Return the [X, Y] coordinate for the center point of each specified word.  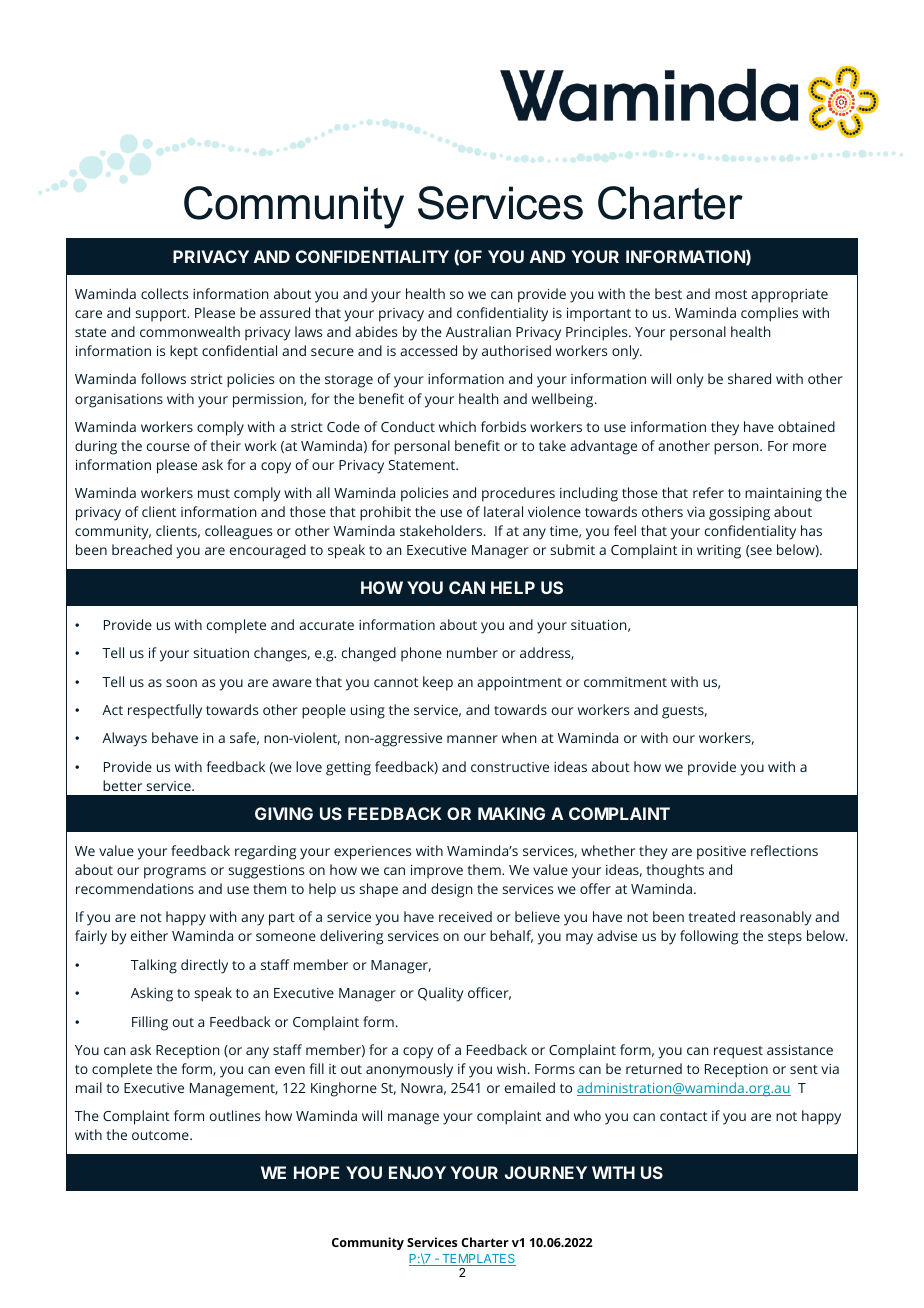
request [738, 1052]
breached [142, 549]
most [731, 294]
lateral [503, 511]
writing [719, 552]
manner [472, 739]
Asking [152, 994]
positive [721, 853]
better [122, 785]
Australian [478, 331]
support [162, 315]
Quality [441, 994]
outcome [161, 1135]
